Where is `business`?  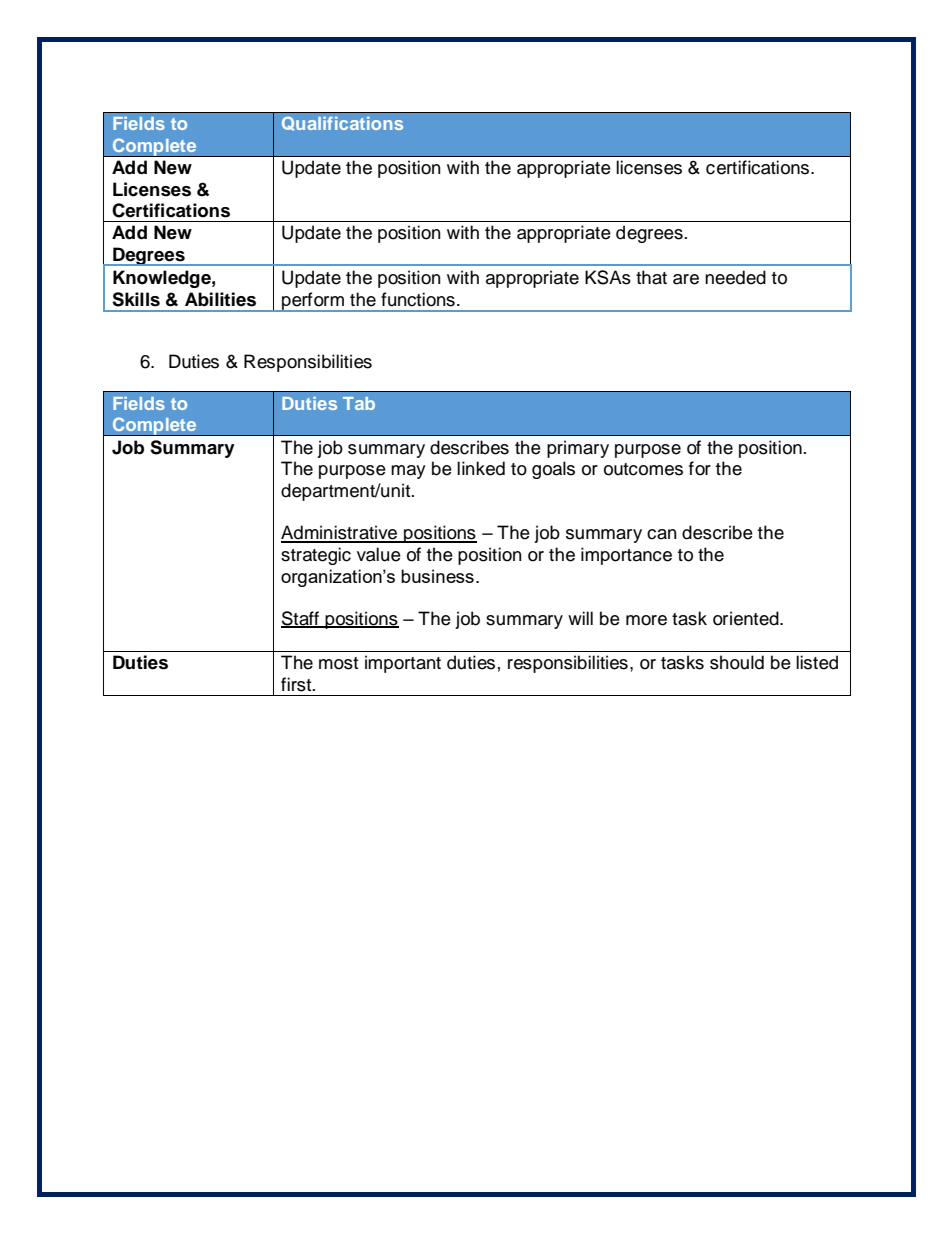
business is located at coordinates (437, 576).
